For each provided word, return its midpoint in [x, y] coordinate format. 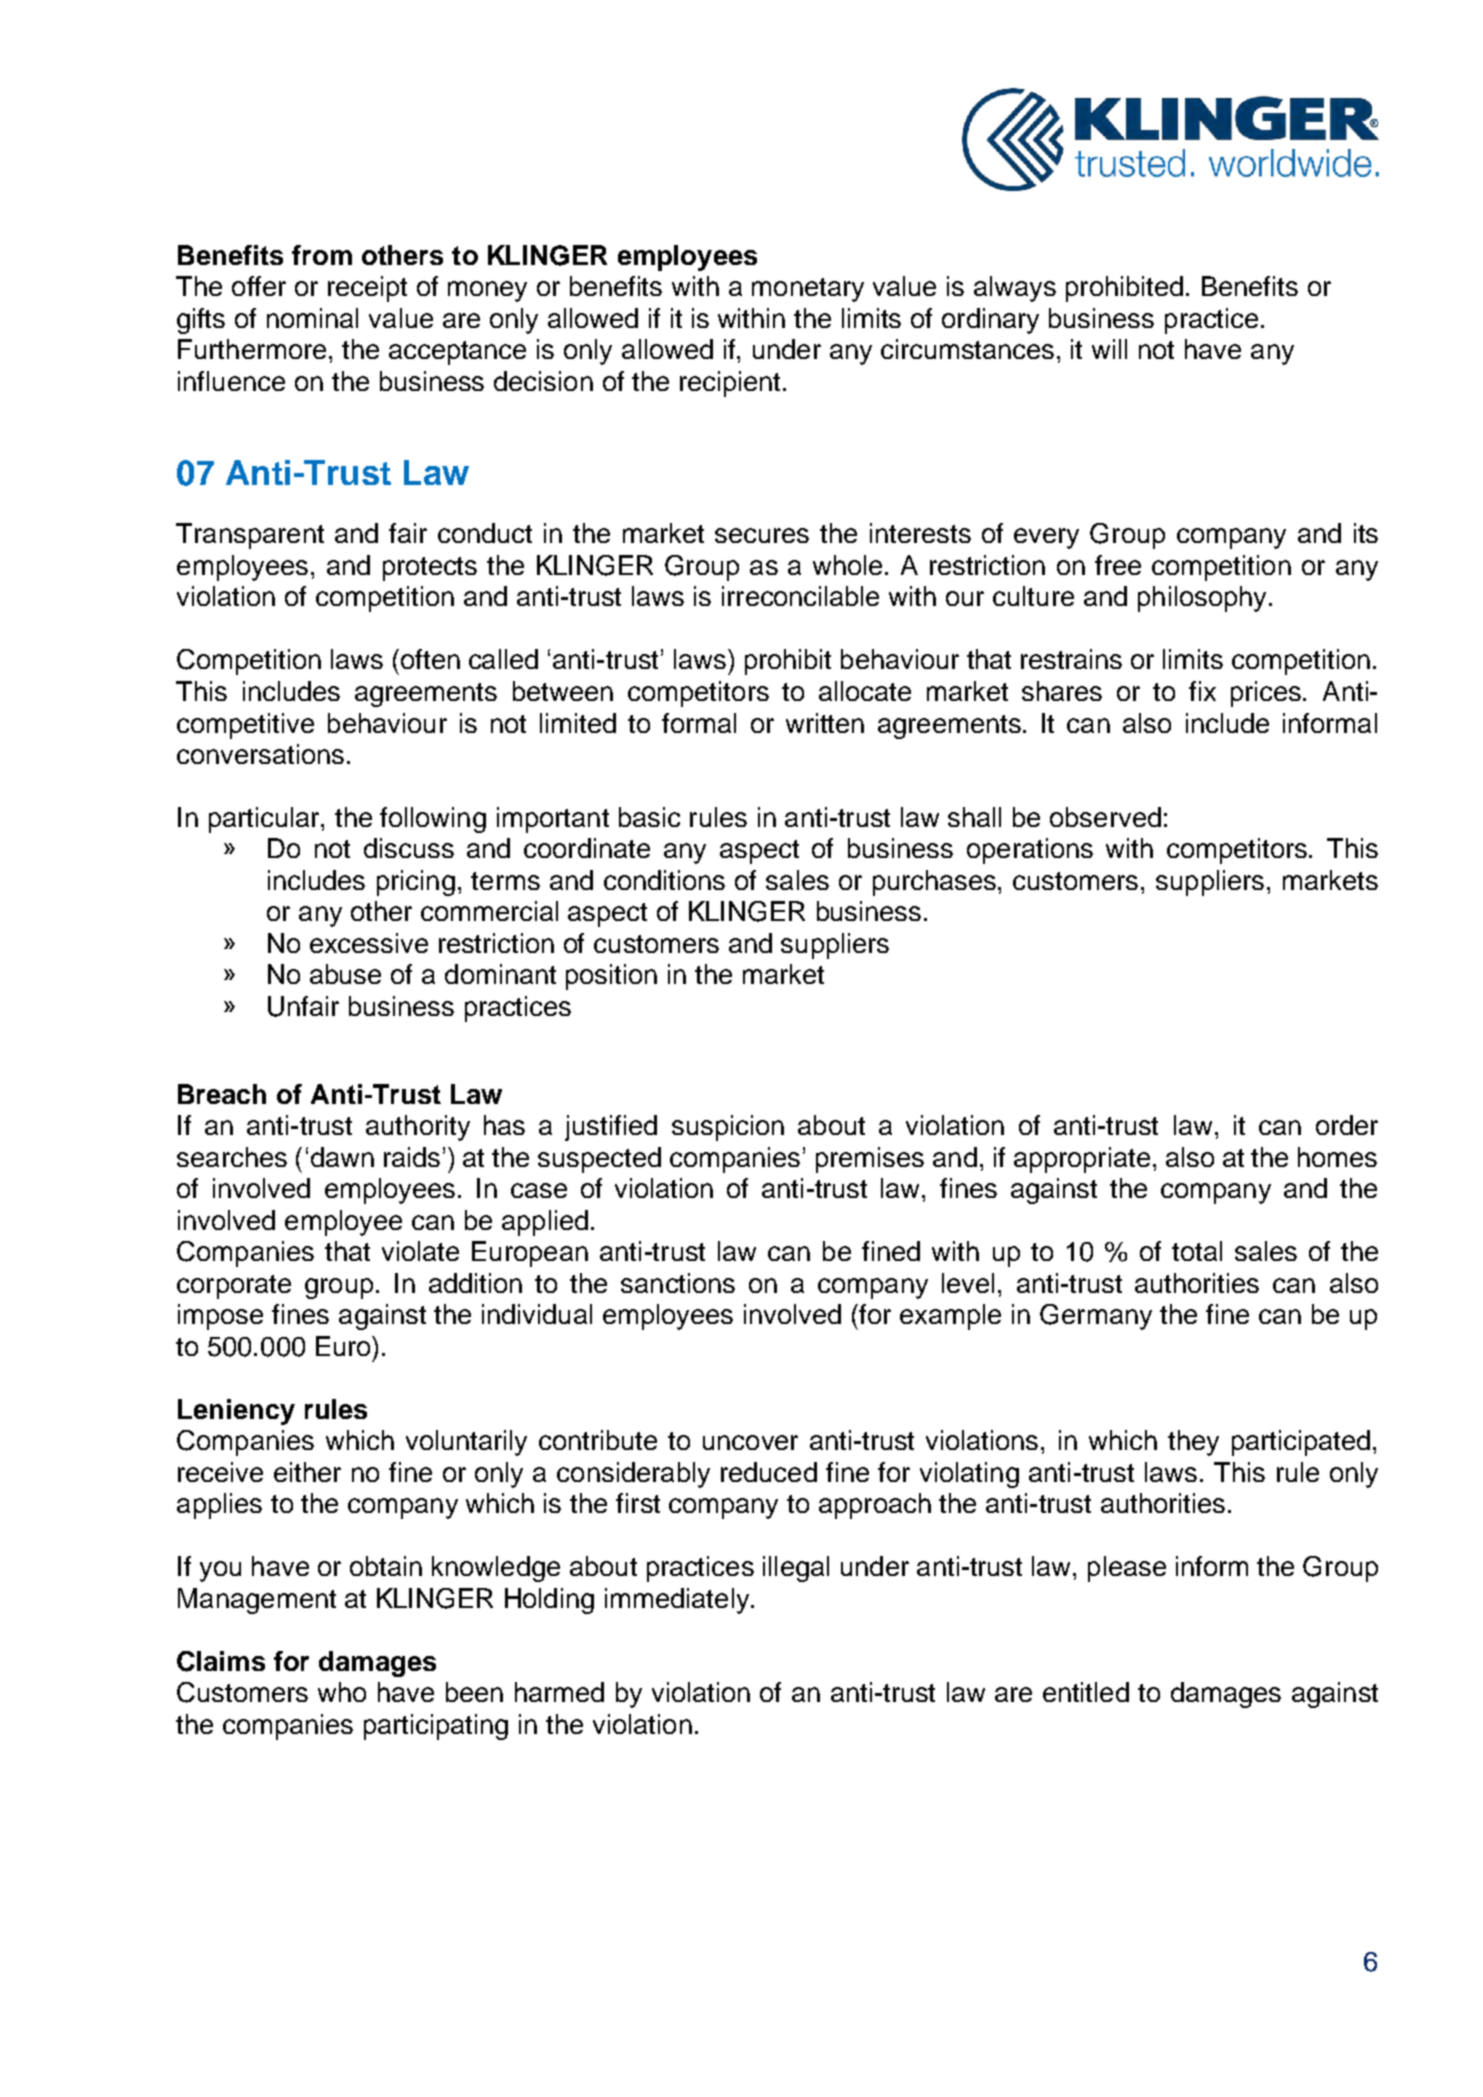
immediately [678, 1601]
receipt [367, 289]
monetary [808, 290]
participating [436, 1727]
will [1109, 349]
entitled [1086, 1692]
